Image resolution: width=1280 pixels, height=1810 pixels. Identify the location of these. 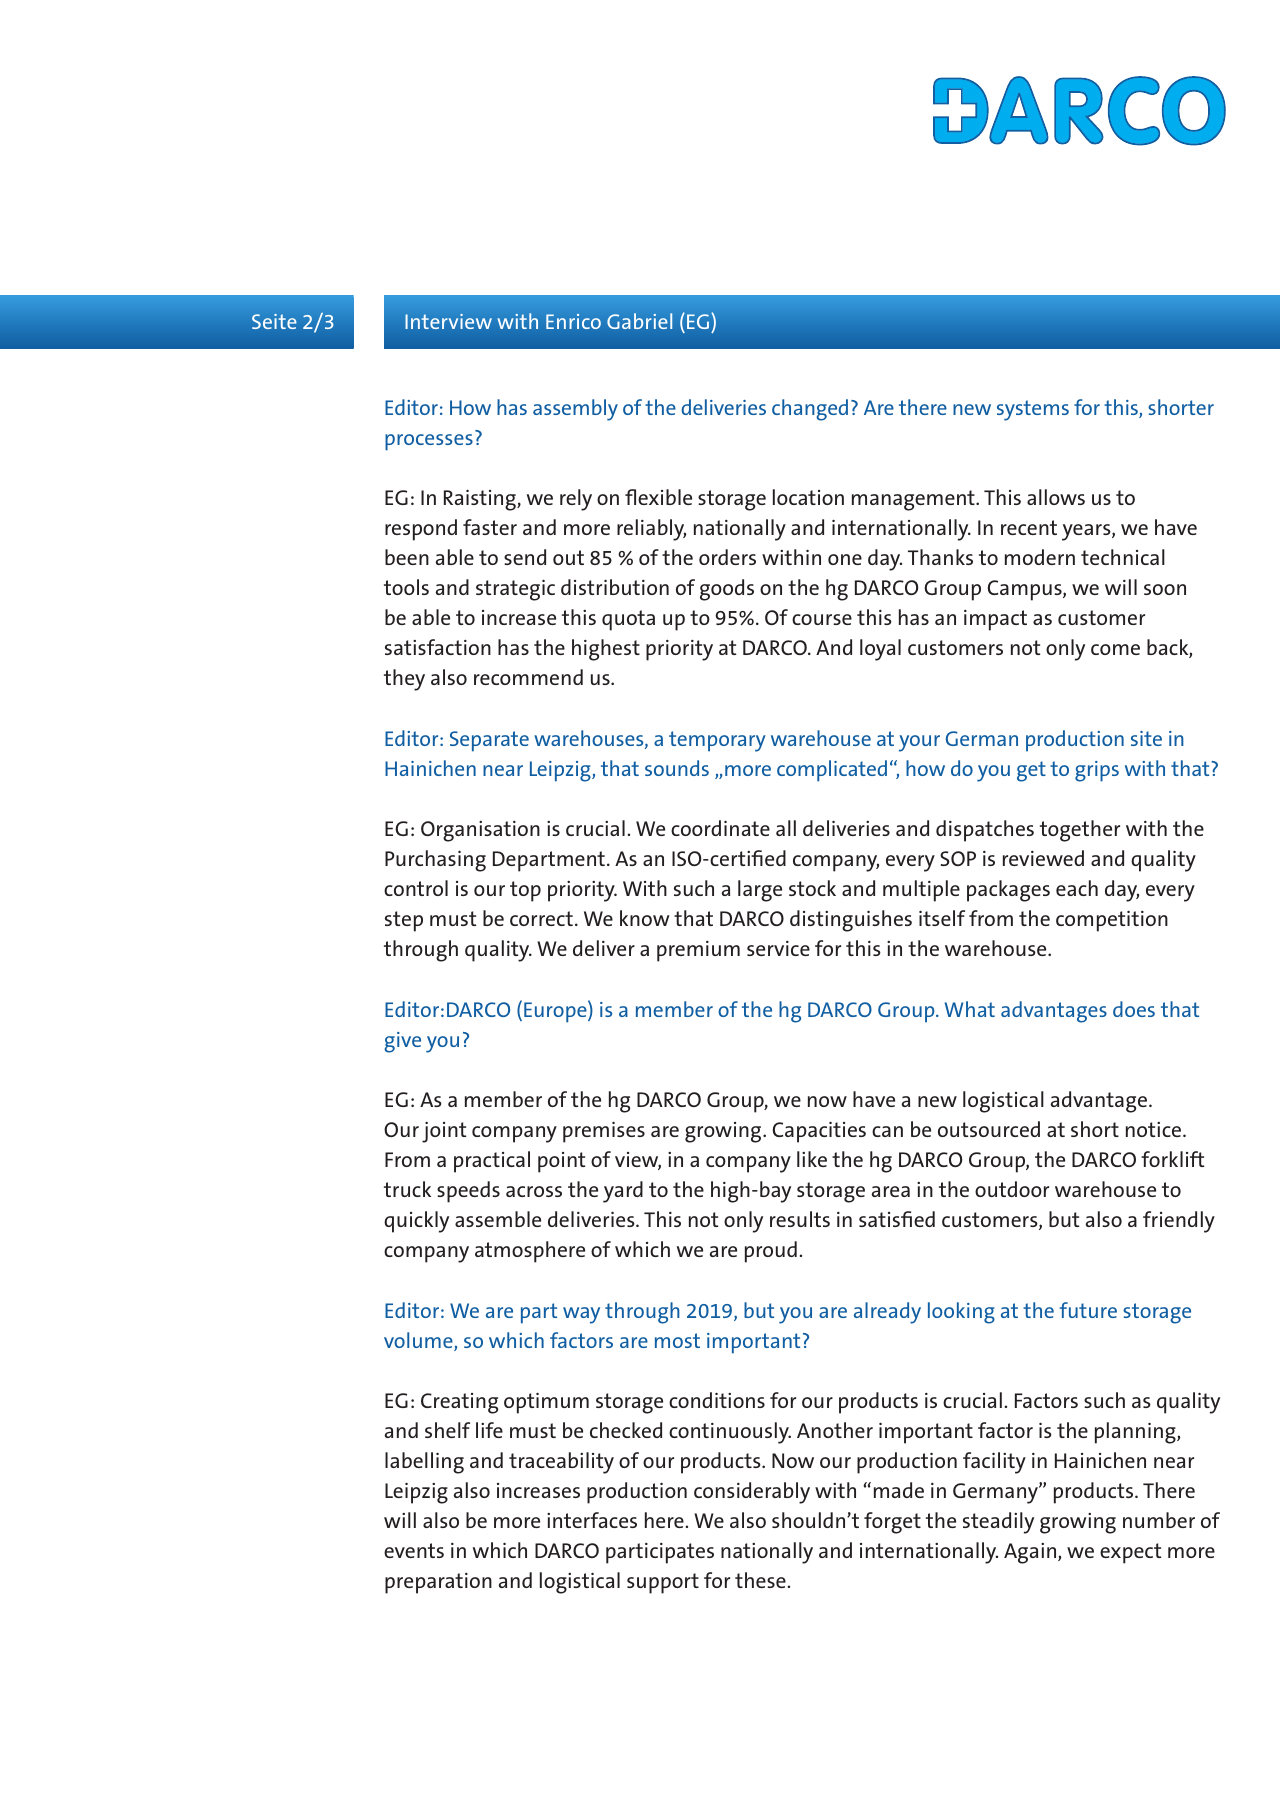
(760, 1580).
